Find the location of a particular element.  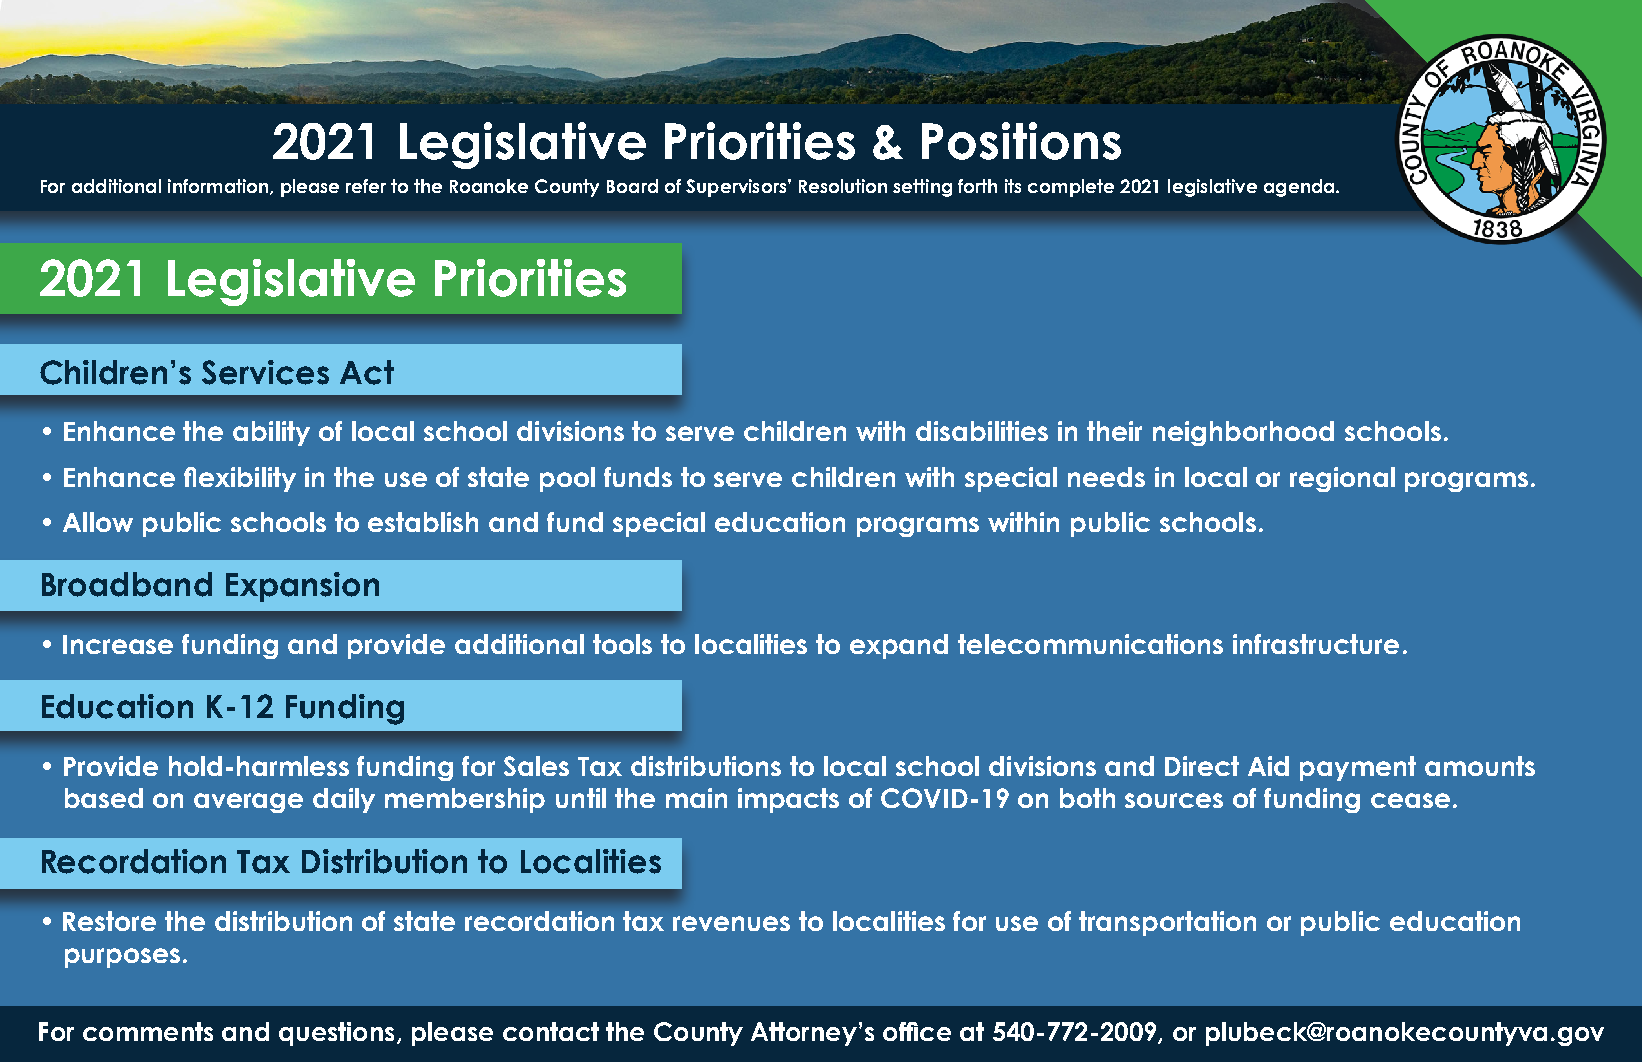

impacts is located at coordinates (788, 800).
